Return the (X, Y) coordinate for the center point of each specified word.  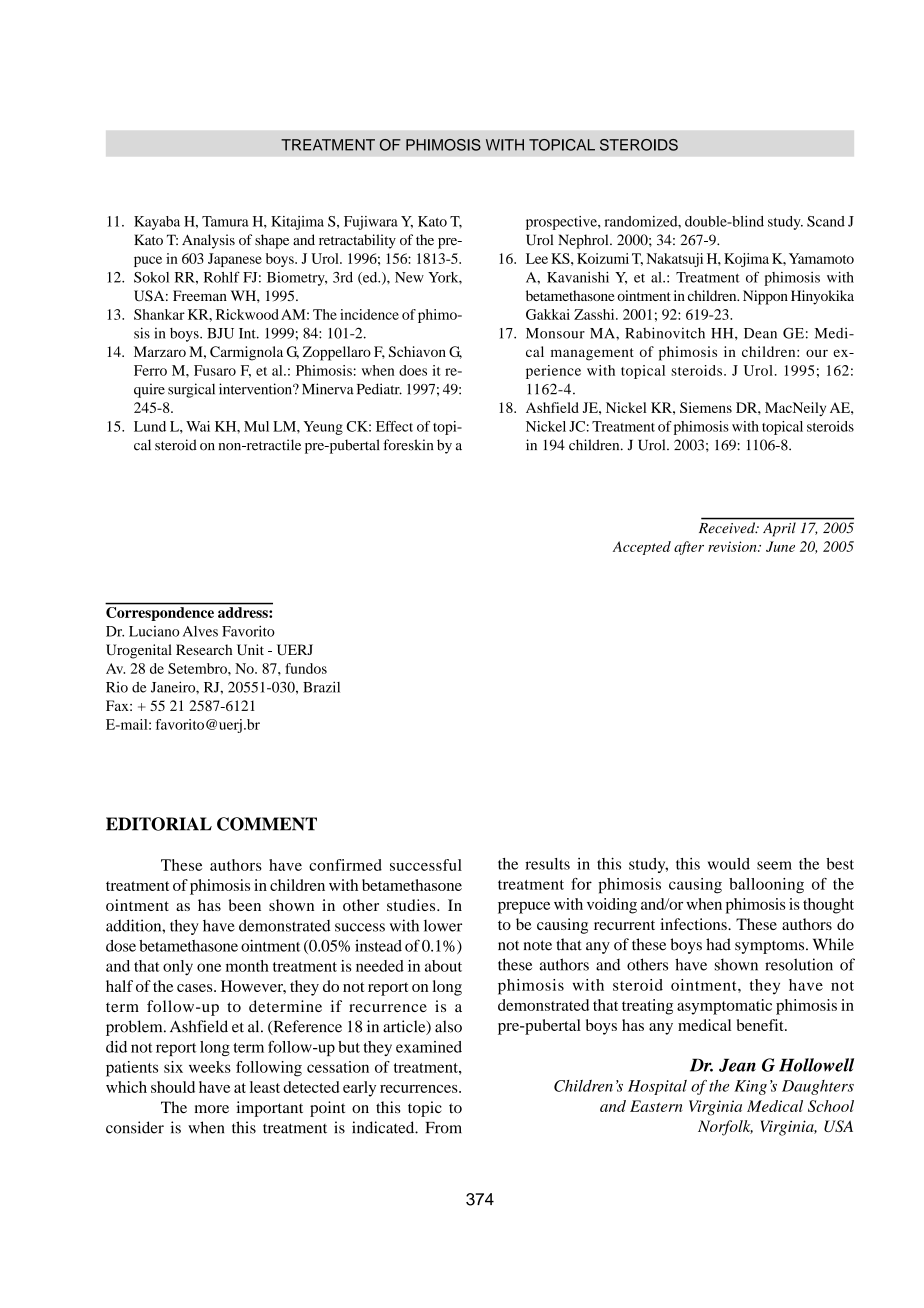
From (444, 1128)
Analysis (208, 241)
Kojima (746, 260)
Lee (537, 258)
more (212, 1109)
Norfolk (725, 1128)
